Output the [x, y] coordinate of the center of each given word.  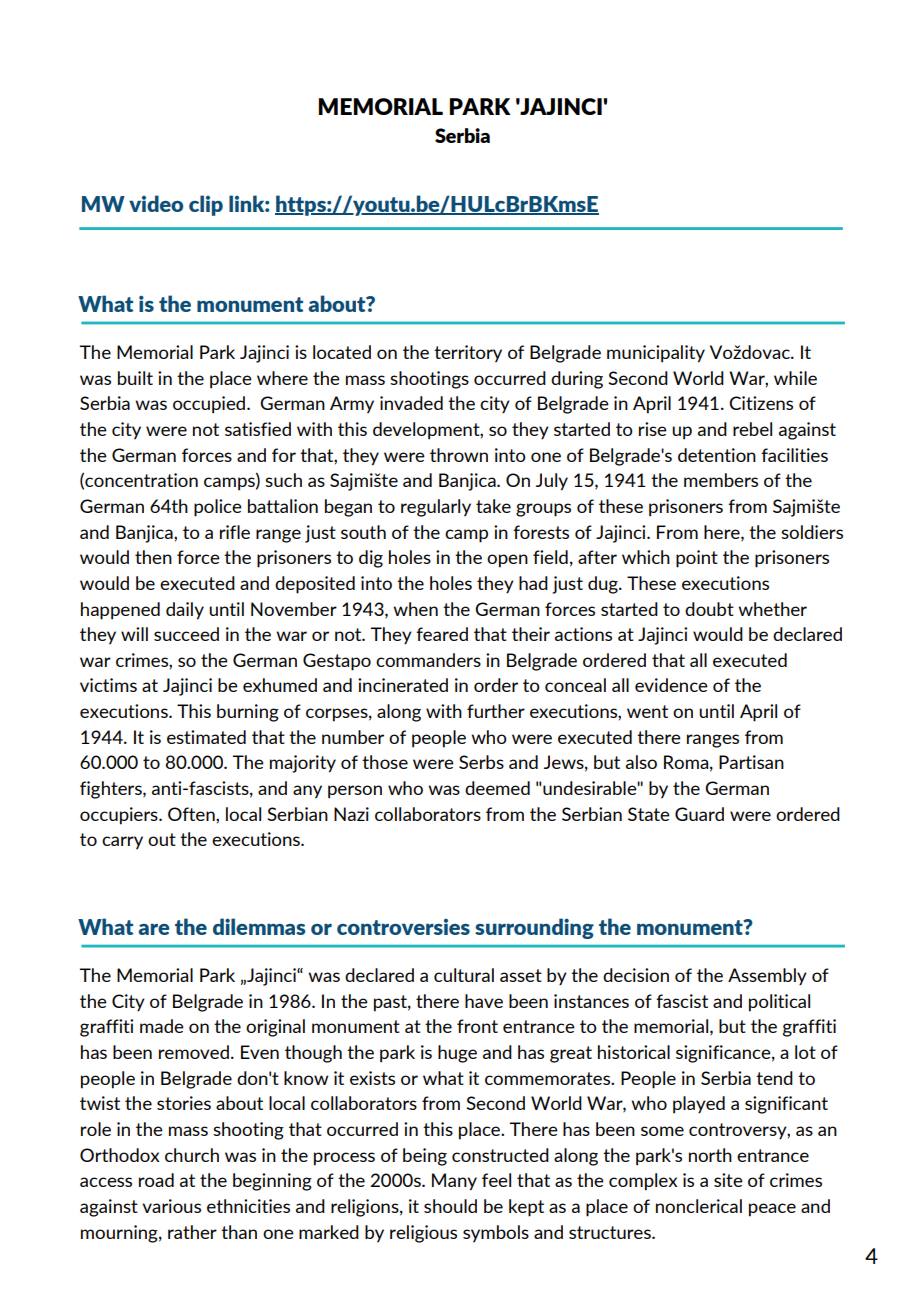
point [697, 559]
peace [772, 1210]
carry [122, 843]
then [153, 557]
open [507, 561]
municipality [656, 354]
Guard [699, 814]
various [171, 1206]
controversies [403, 927]
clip [206, 205]
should [450, 1206]
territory [468, 354]
